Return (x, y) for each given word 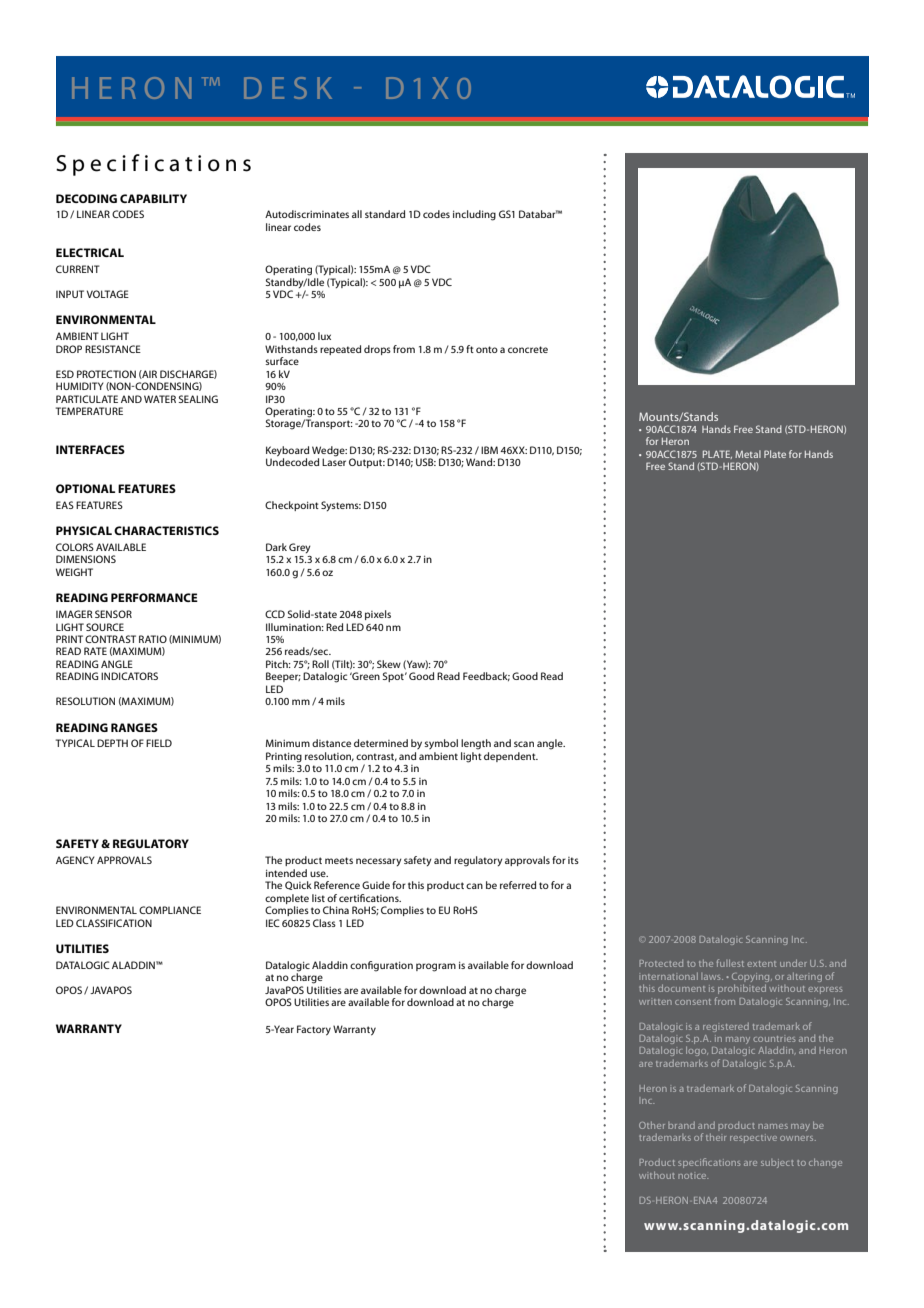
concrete (528, 349)
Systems (341, 506)
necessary (379, 862)
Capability (153, 198)
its (573, 860)
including (474, 215)
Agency (75, 860)
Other (652, 1125)
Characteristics (166, 530)
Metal (748, 454)
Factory (314, 1030)
